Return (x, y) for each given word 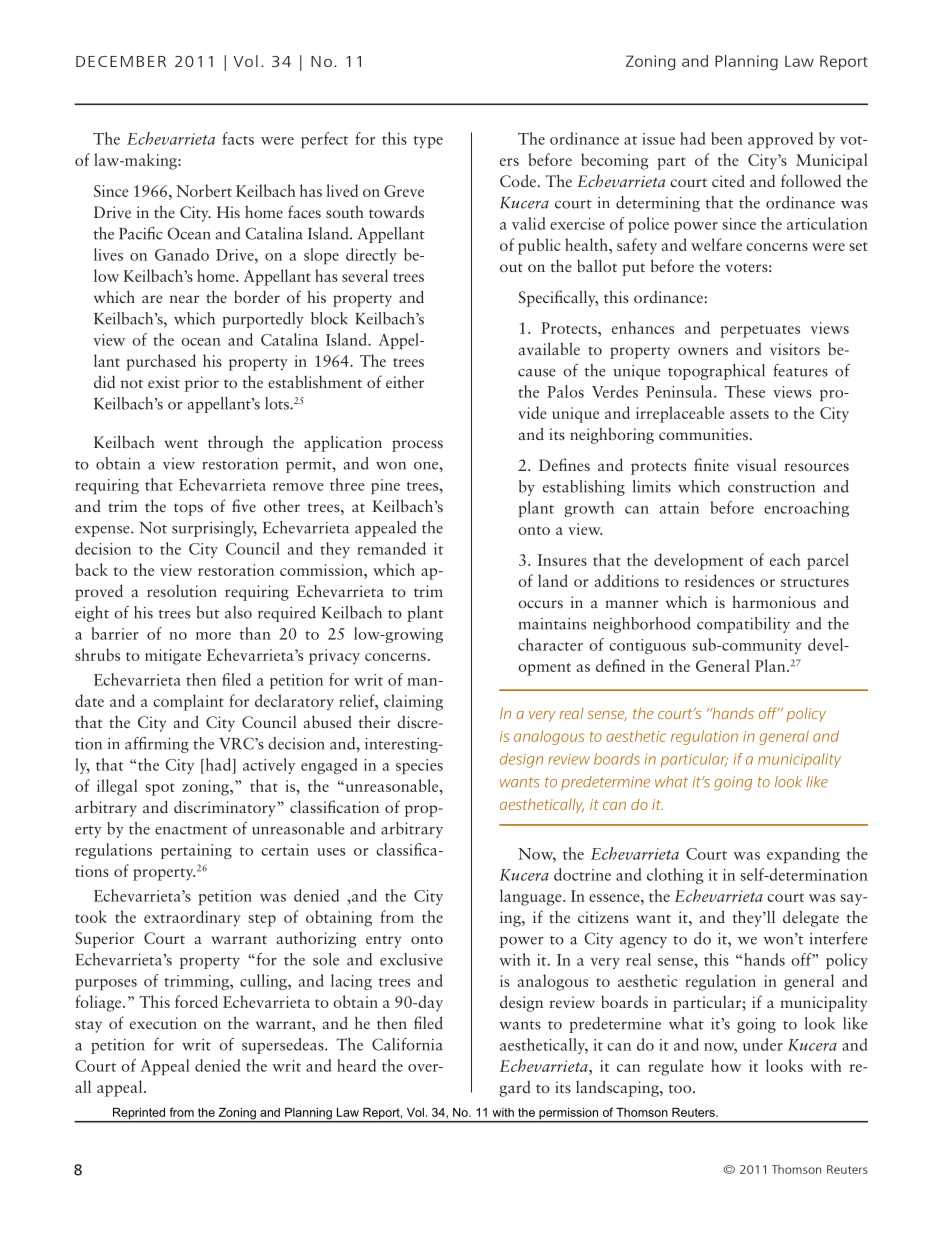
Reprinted (139, 1115)
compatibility (743, 625)
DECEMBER (121, 61)
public (539, 246)
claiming (413, 702)
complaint (188, 702)
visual (756, 465)
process (417, 446)
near (184, 299)
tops (188, 509)
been (727, 138)
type (428, 142)
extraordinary (192, 918)
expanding (803, 855)
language (532, 897)
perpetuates (760, 331)
